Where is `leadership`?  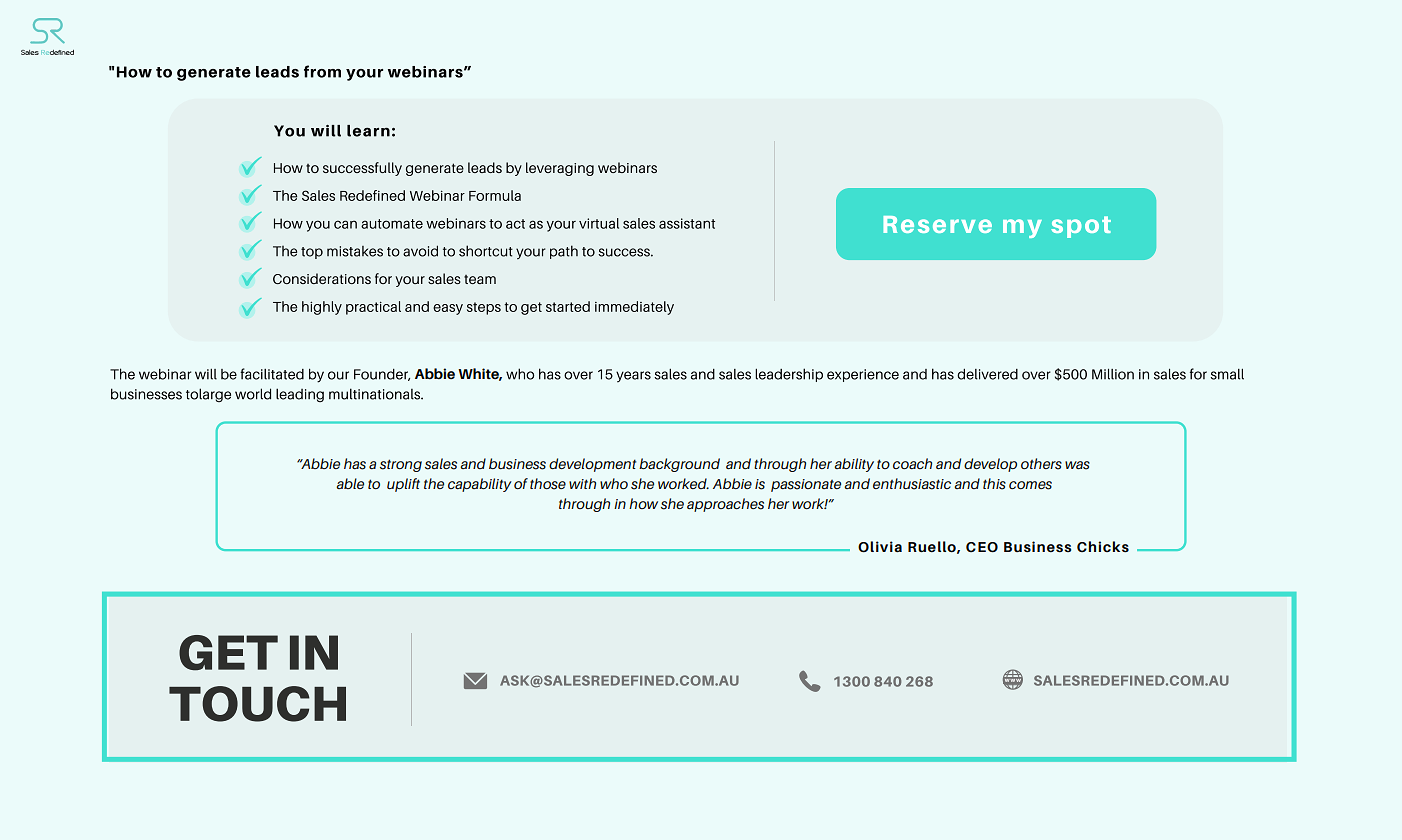
leadership is located at coordinates (789, 375).
